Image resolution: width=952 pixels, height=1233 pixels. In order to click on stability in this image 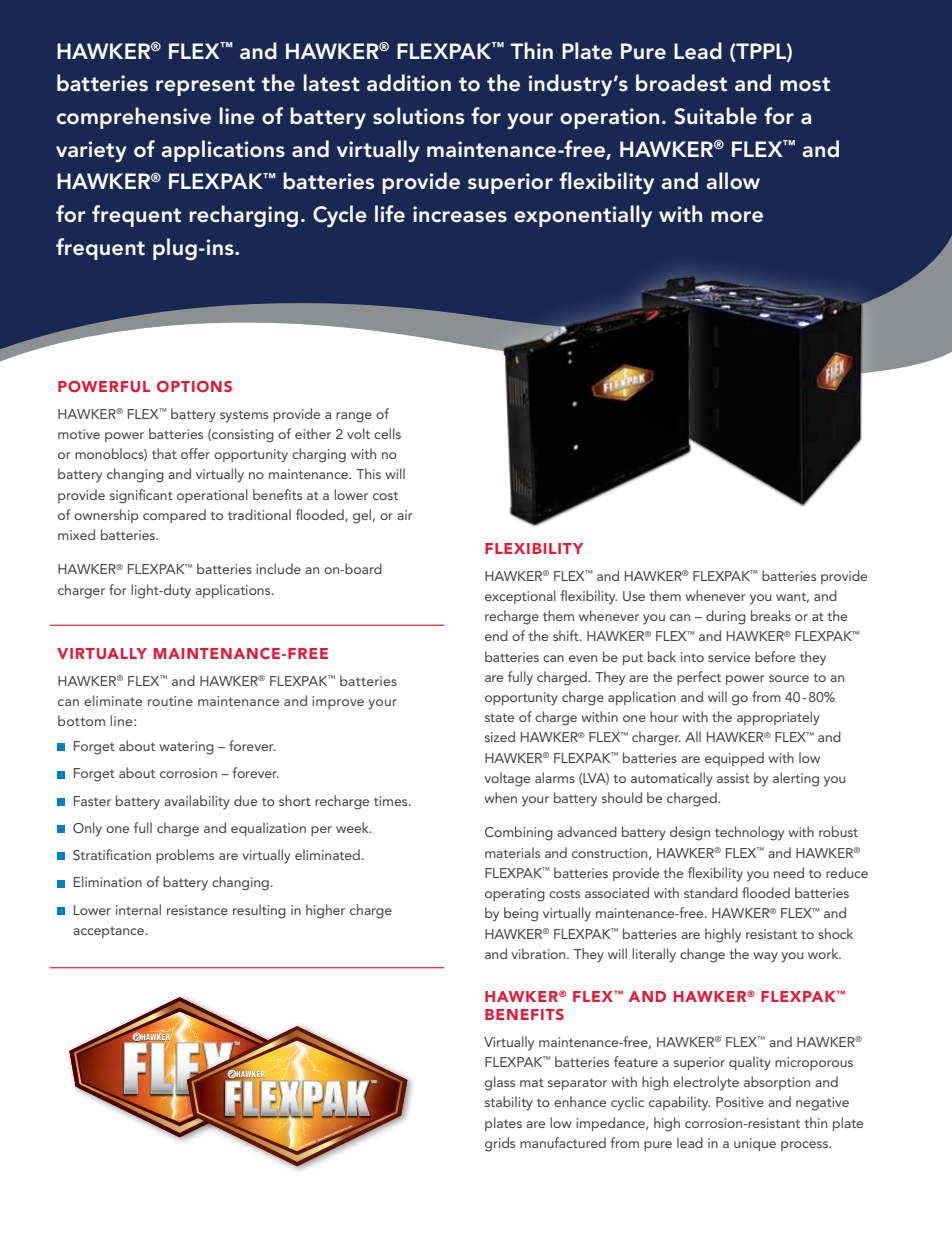, I will do `click(509, 1103)`.
